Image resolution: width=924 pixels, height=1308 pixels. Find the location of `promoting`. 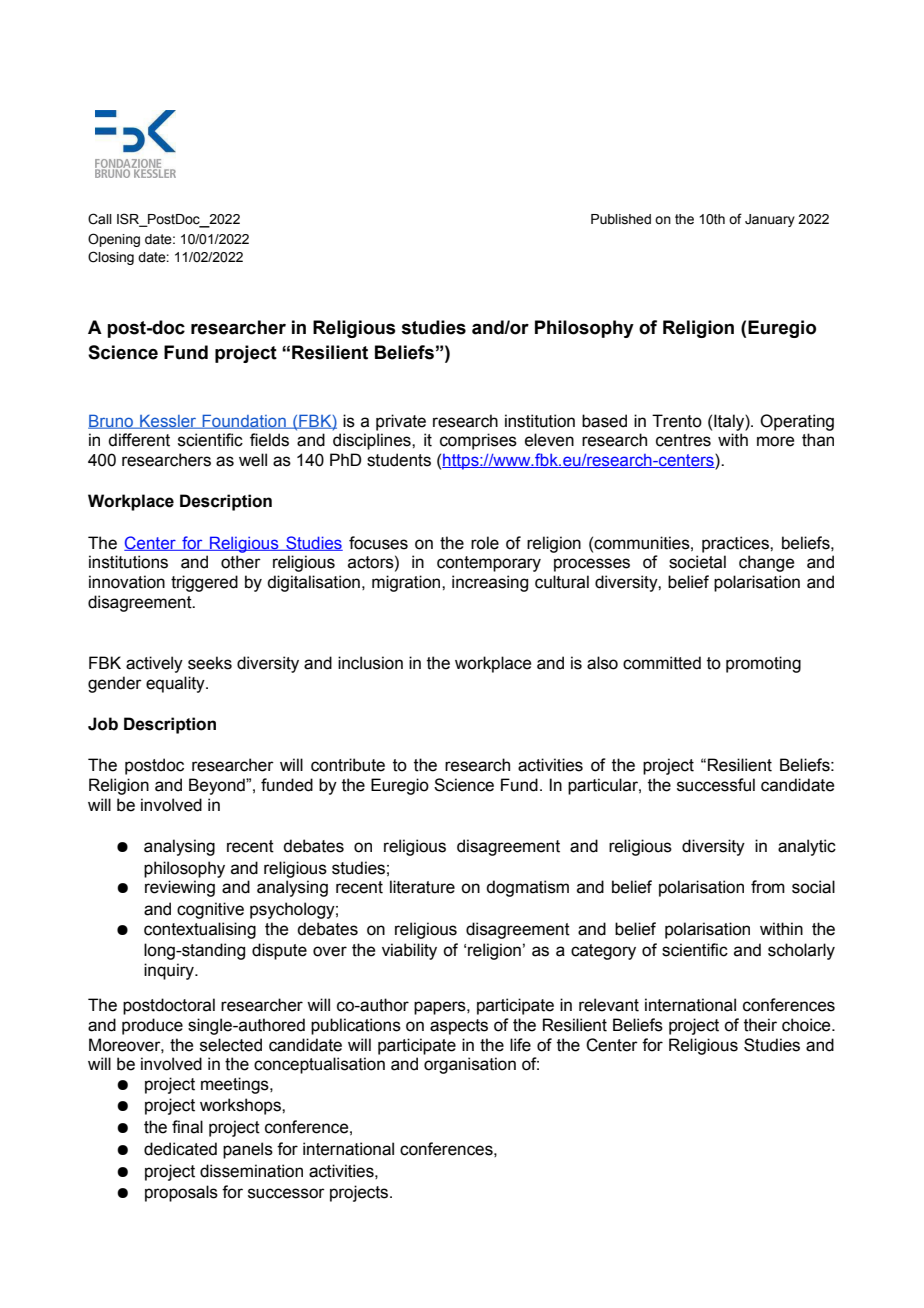

promoting is located at coordinates (763, 664).
